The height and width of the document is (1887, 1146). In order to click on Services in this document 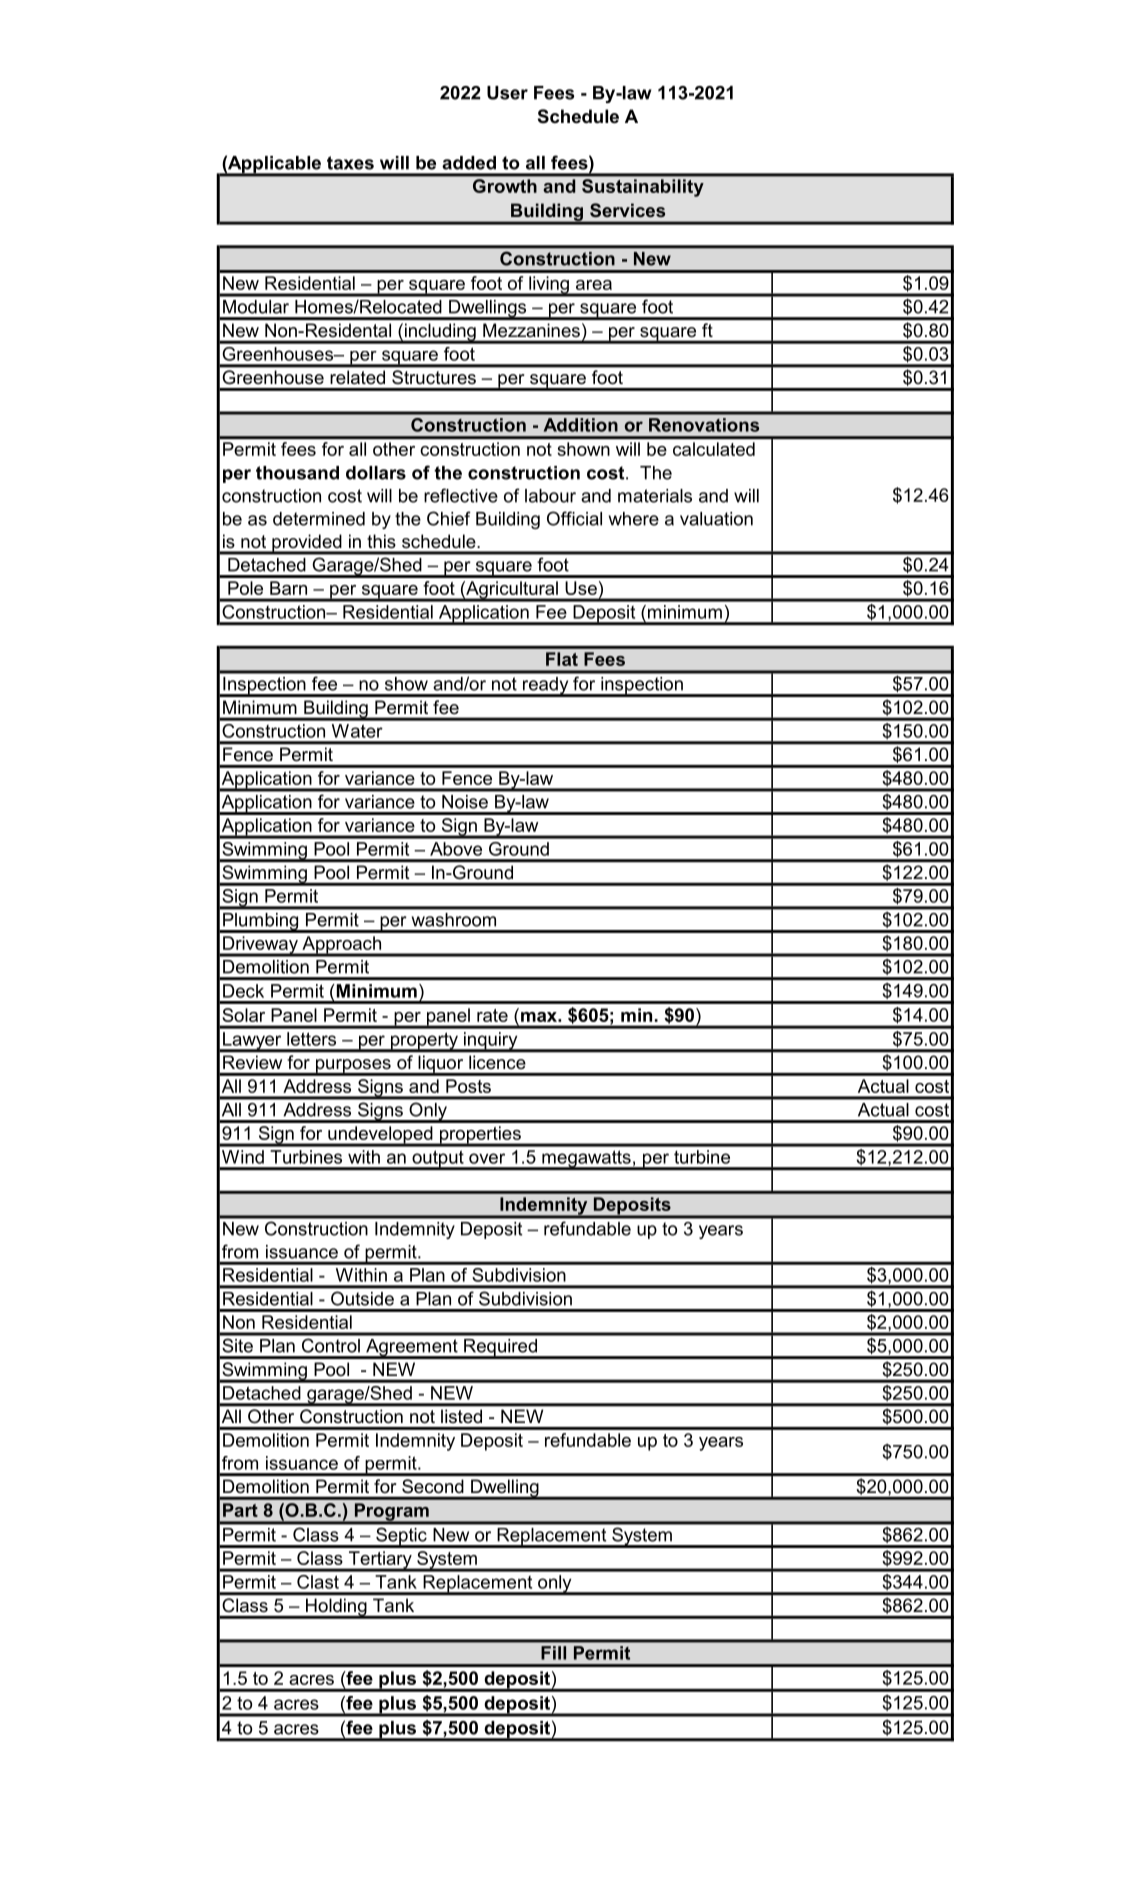, I will do `click(627, 210)`.
